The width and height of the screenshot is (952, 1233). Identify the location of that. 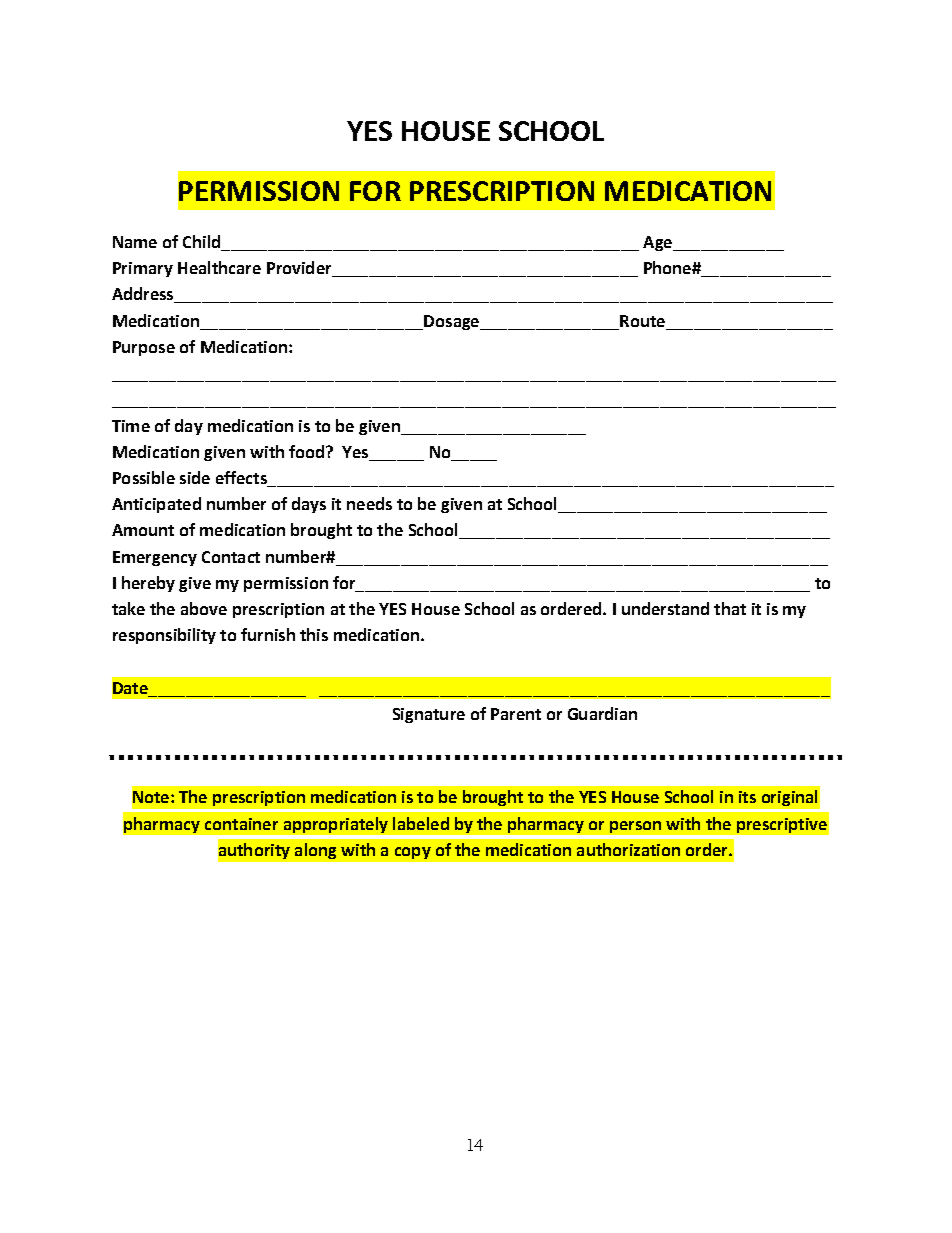
(730, 608).
